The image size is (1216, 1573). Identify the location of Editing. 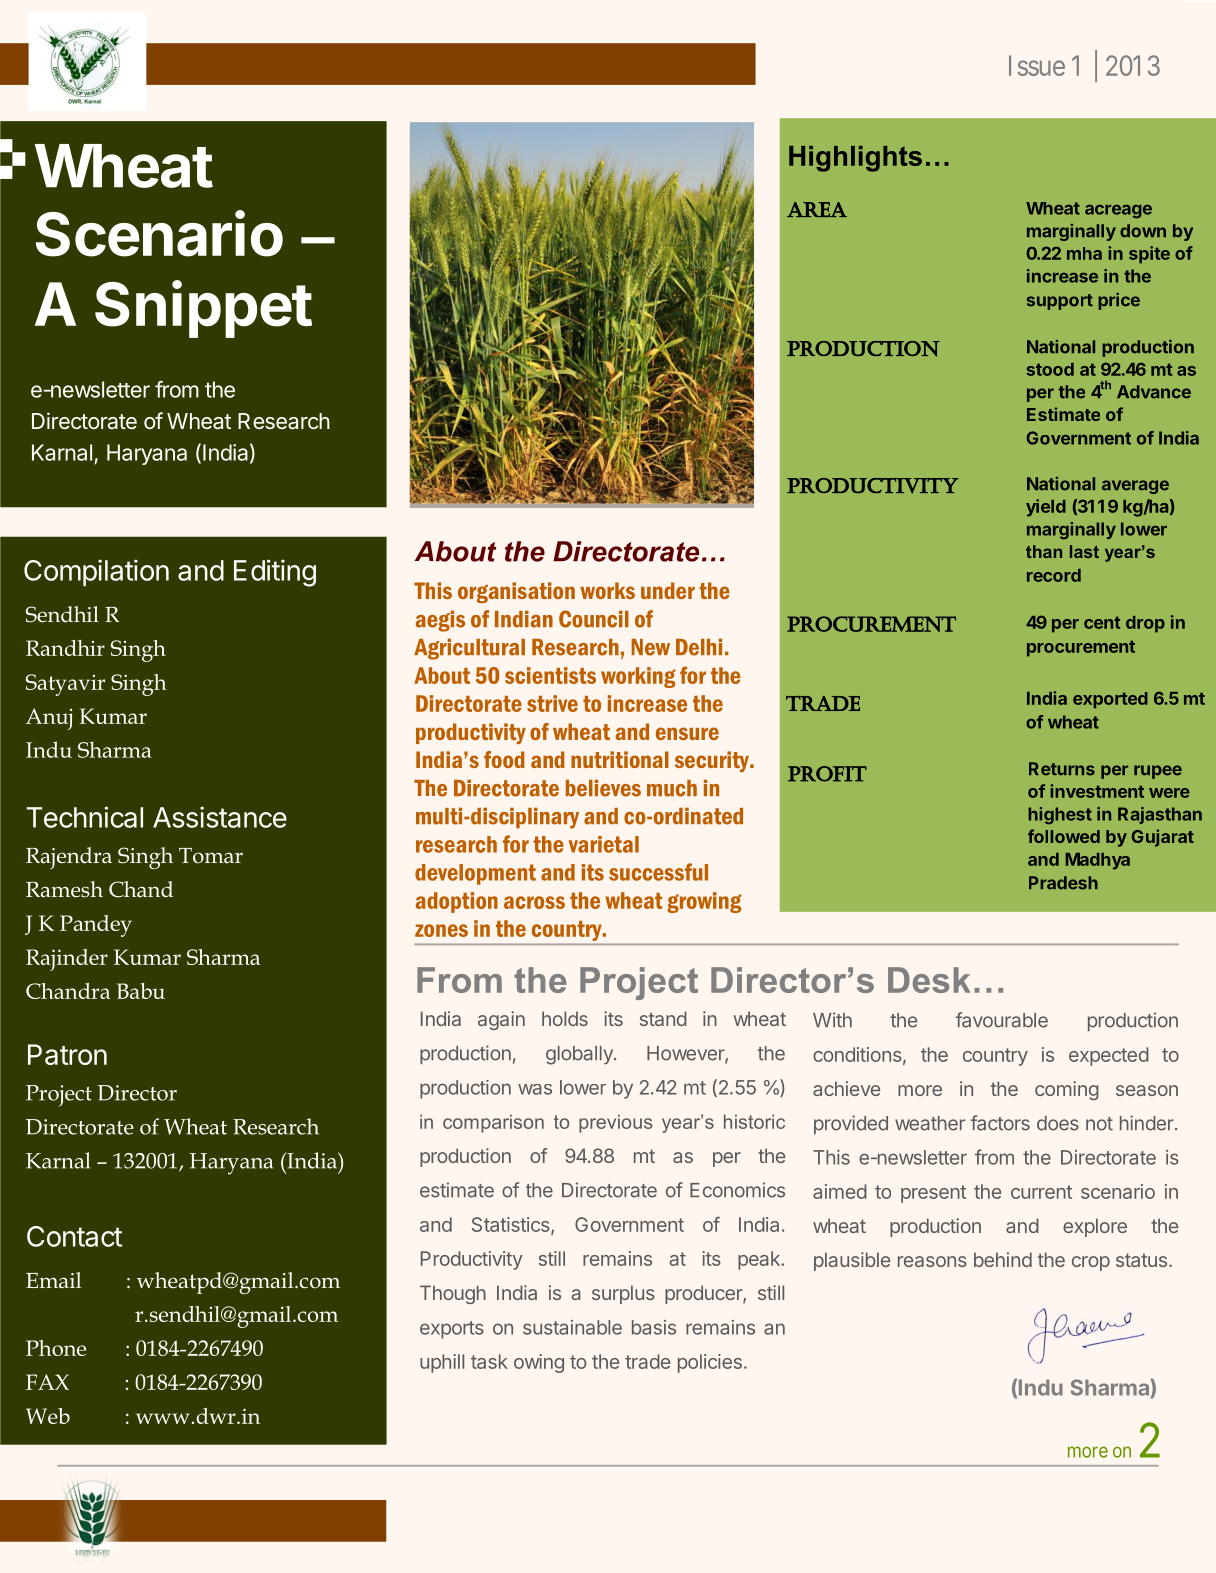
(275, 573).
